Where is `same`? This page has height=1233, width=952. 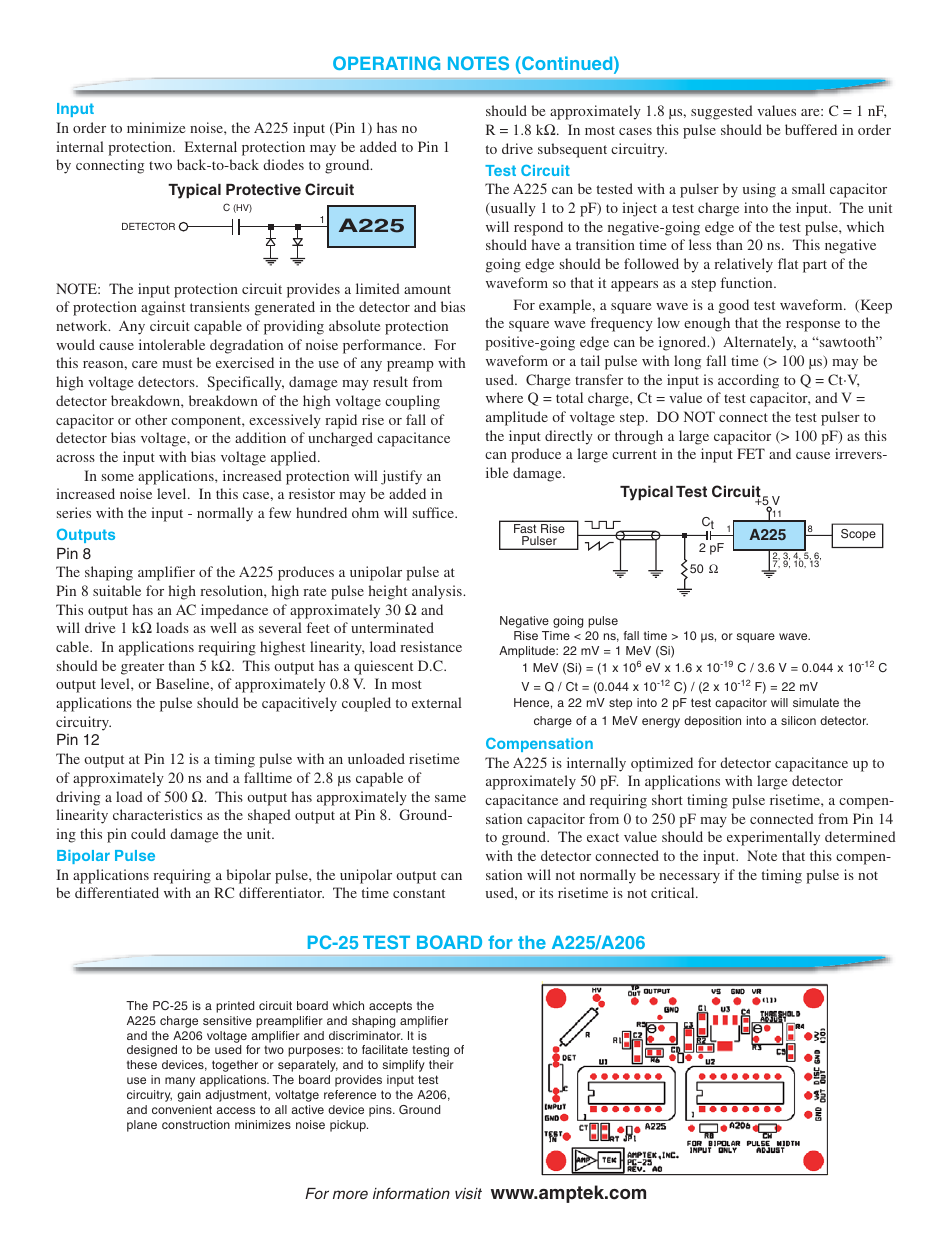
same is located at coordinates (450, 798).
